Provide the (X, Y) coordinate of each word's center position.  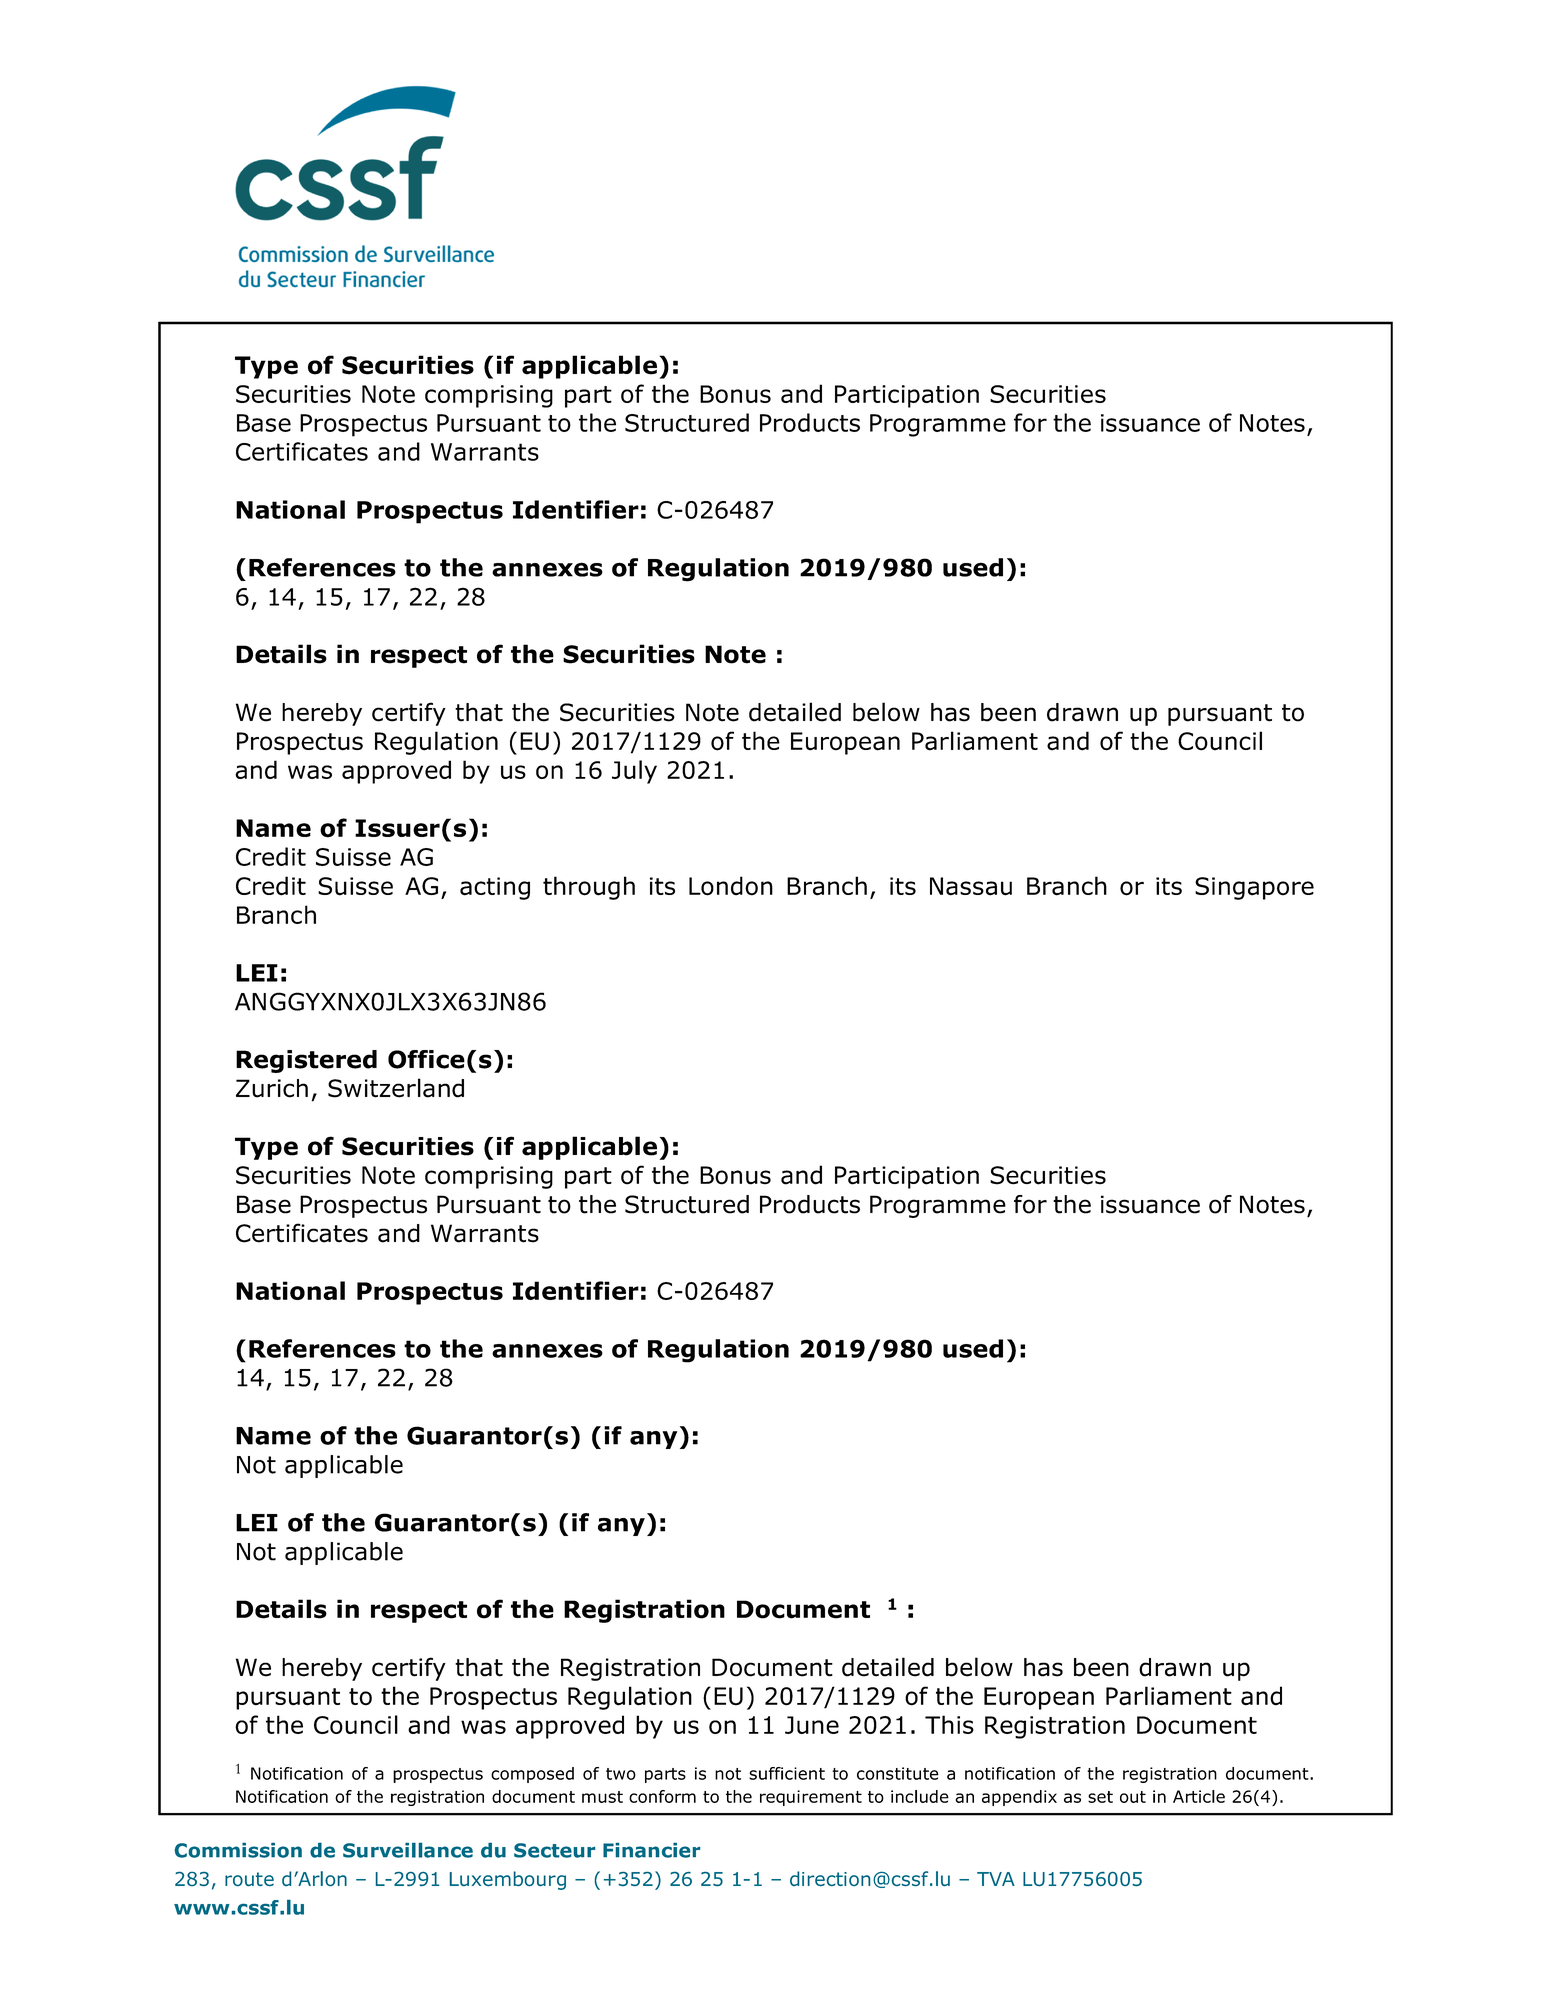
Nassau (971, 886)
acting (495, 888)
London (731, 886)
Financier (651, 1850)
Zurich (272, 1088)
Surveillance (408, 1850)
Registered (306, 1061)
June (812, 1725)
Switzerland (396, 1088)
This (949, 1724)
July (634, 772)
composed (532, 1775)
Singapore (1254, 888)
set (1100, 1797)
